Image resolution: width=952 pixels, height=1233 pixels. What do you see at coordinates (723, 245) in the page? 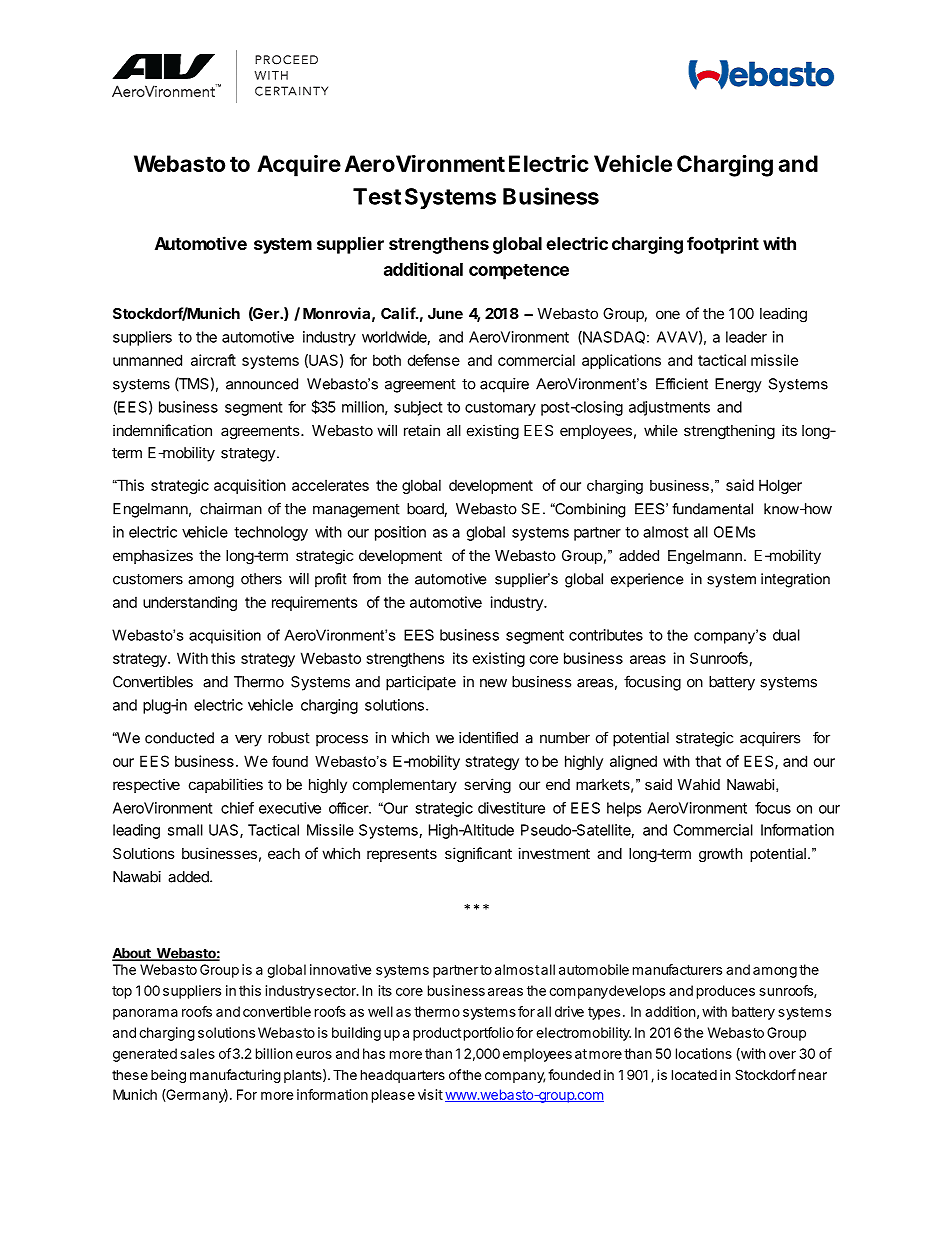
I see `footprint` at bounding box center [723, 245].
